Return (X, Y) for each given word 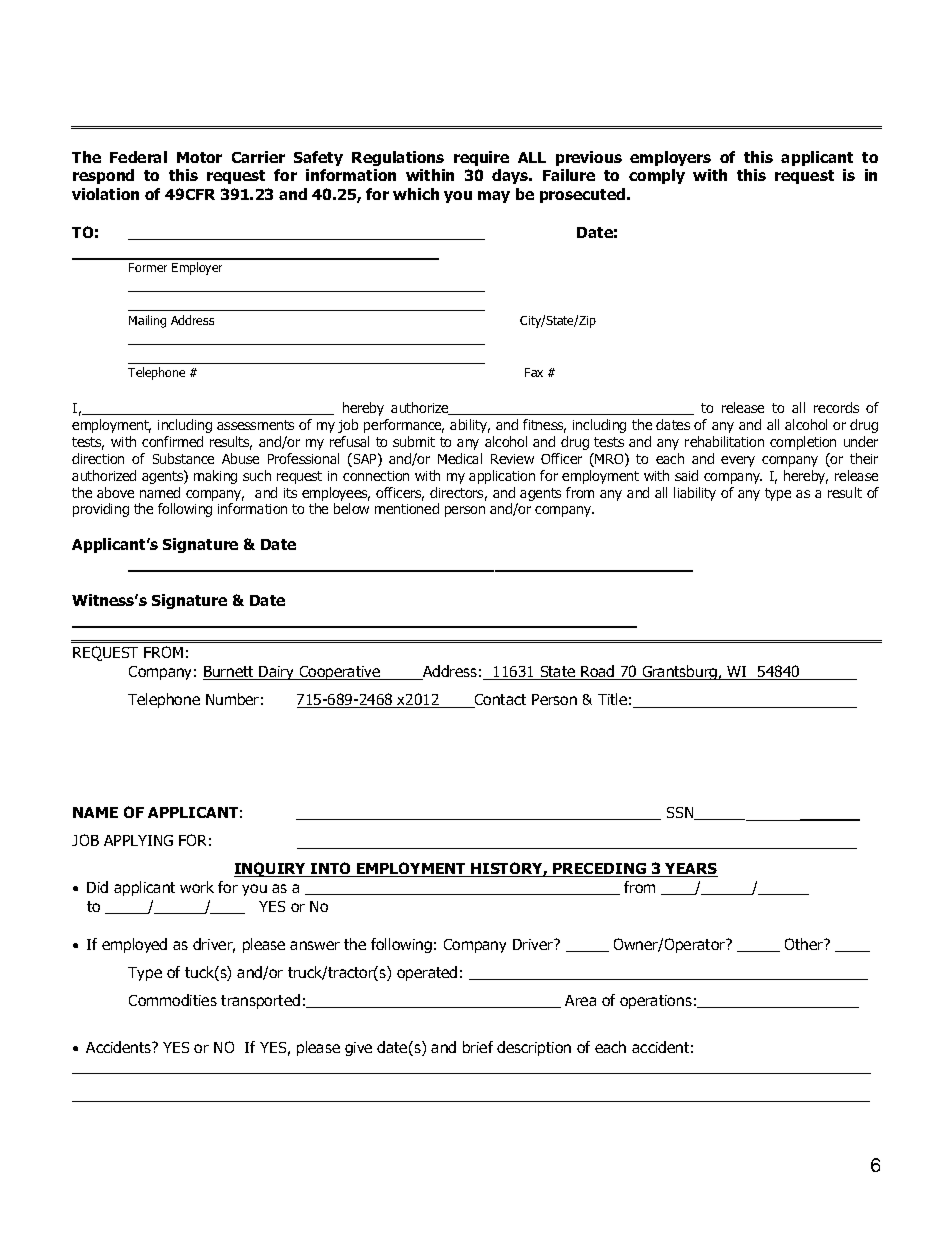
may (494, 197)
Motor (199, 157)
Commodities (173, 1000)
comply (657, 176)
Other (805, 944)
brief (478, 1047)
